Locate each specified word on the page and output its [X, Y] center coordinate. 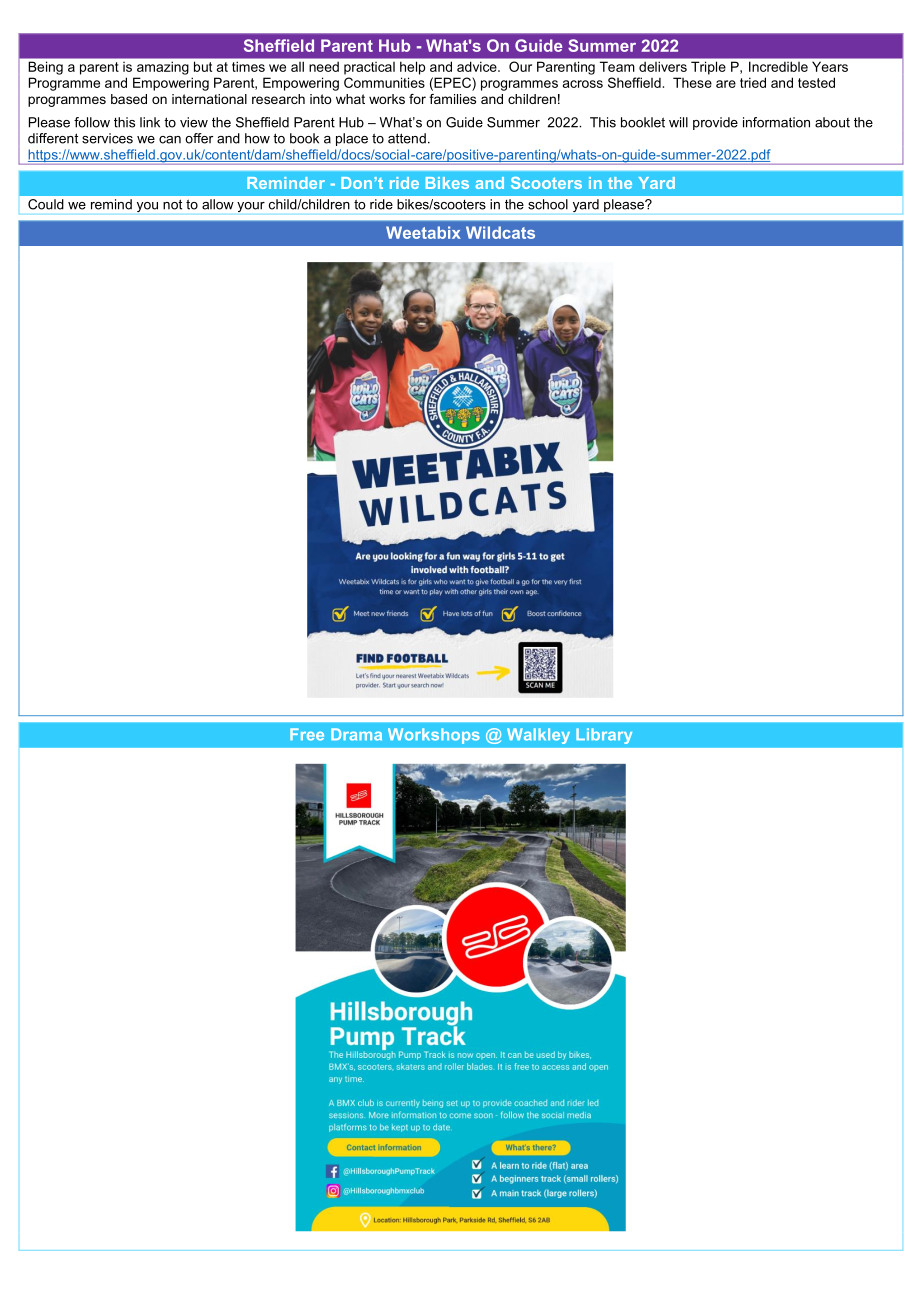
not [172, 205]
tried [753, 82]
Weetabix [423, 232]
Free [307, 734]
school [548, 204]
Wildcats [500, 232]
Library [604, 736]
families [452, 99]
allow [218, 204]
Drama [356, 734]
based [129, 99]
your [251, 207]
